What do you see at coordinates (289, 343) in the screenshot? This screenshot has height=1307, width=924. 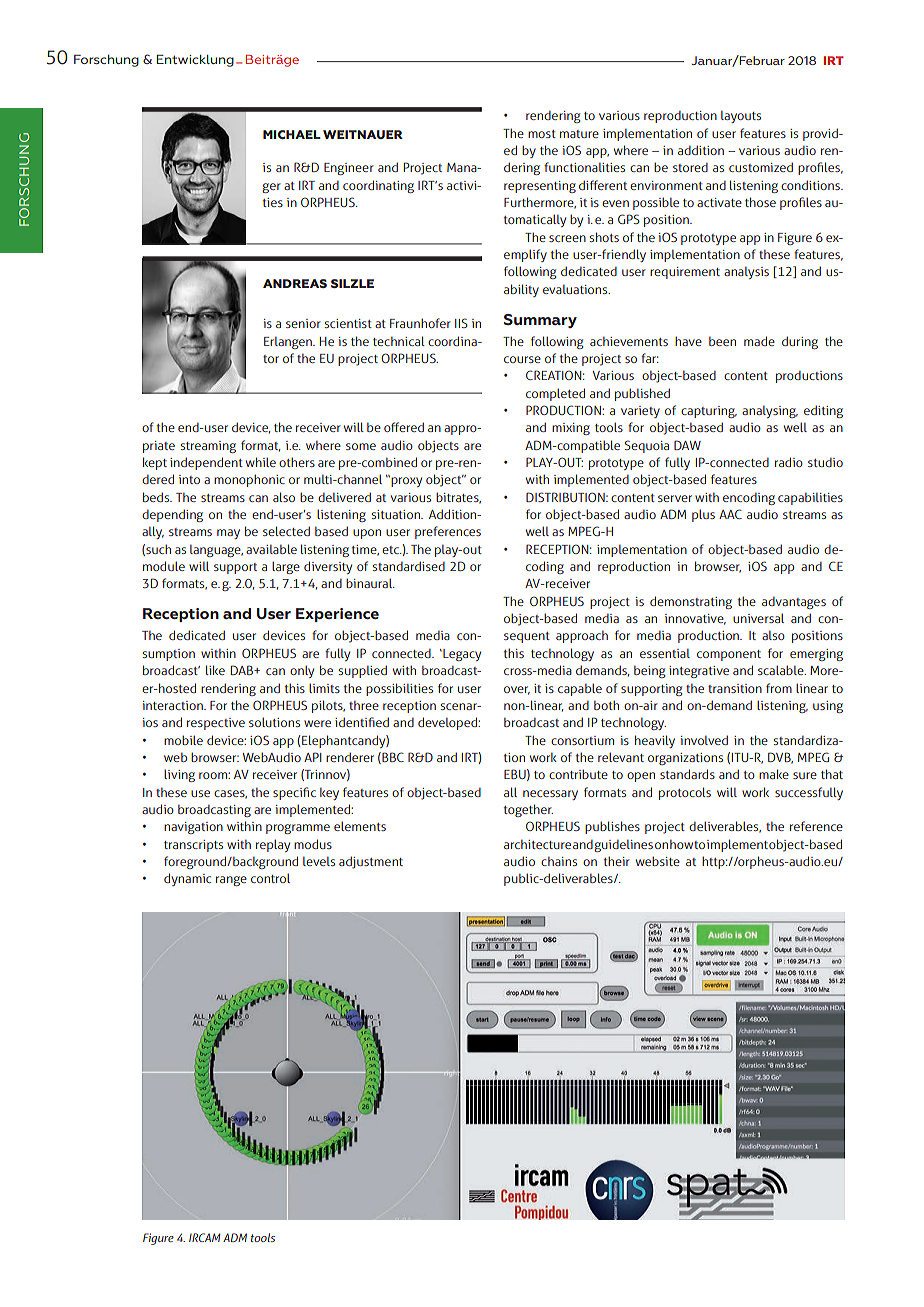 I see `Erlangen` at bounding box center [289, 343].
